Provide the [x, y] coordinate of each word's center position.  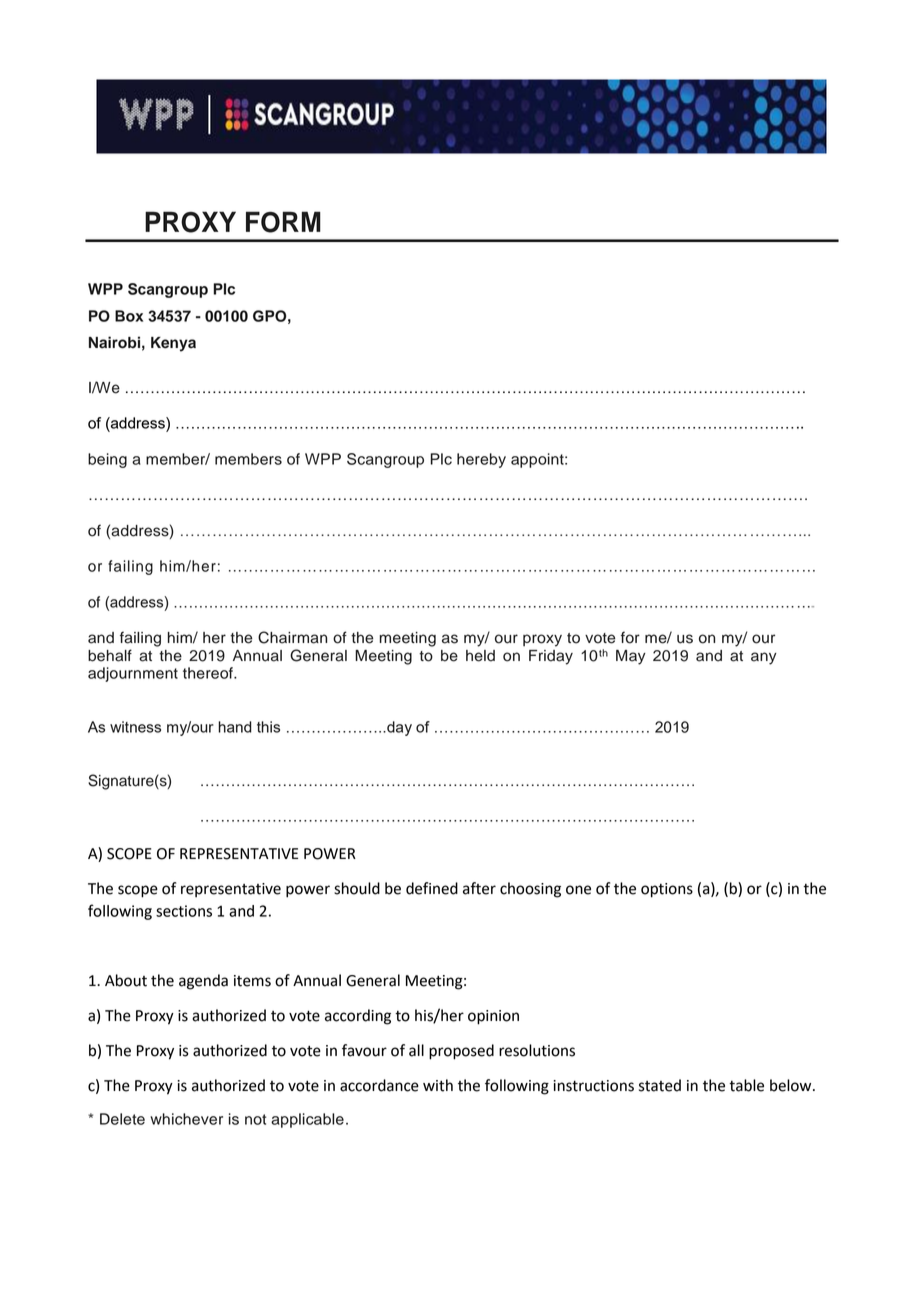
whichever [186, 1119]
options [667, 890]
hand [235, 727]
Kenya [173, 344]
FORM [283, 222]
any [764, 658]
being [107, 460]
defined [432, 888]
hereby [481, 460]
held [480, 656]
